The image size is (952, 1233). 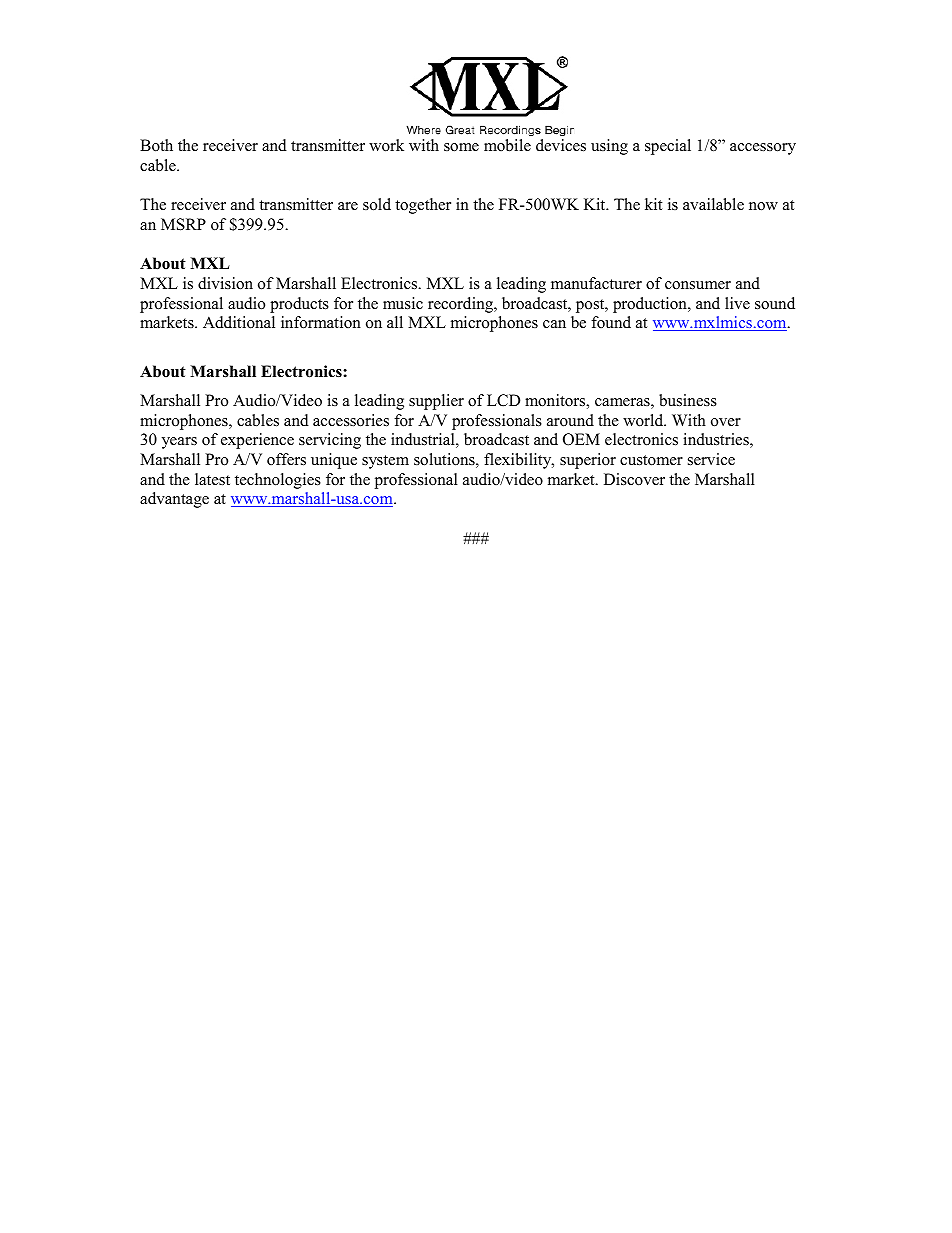 I want to click on some, so click(x=461, y=147).
